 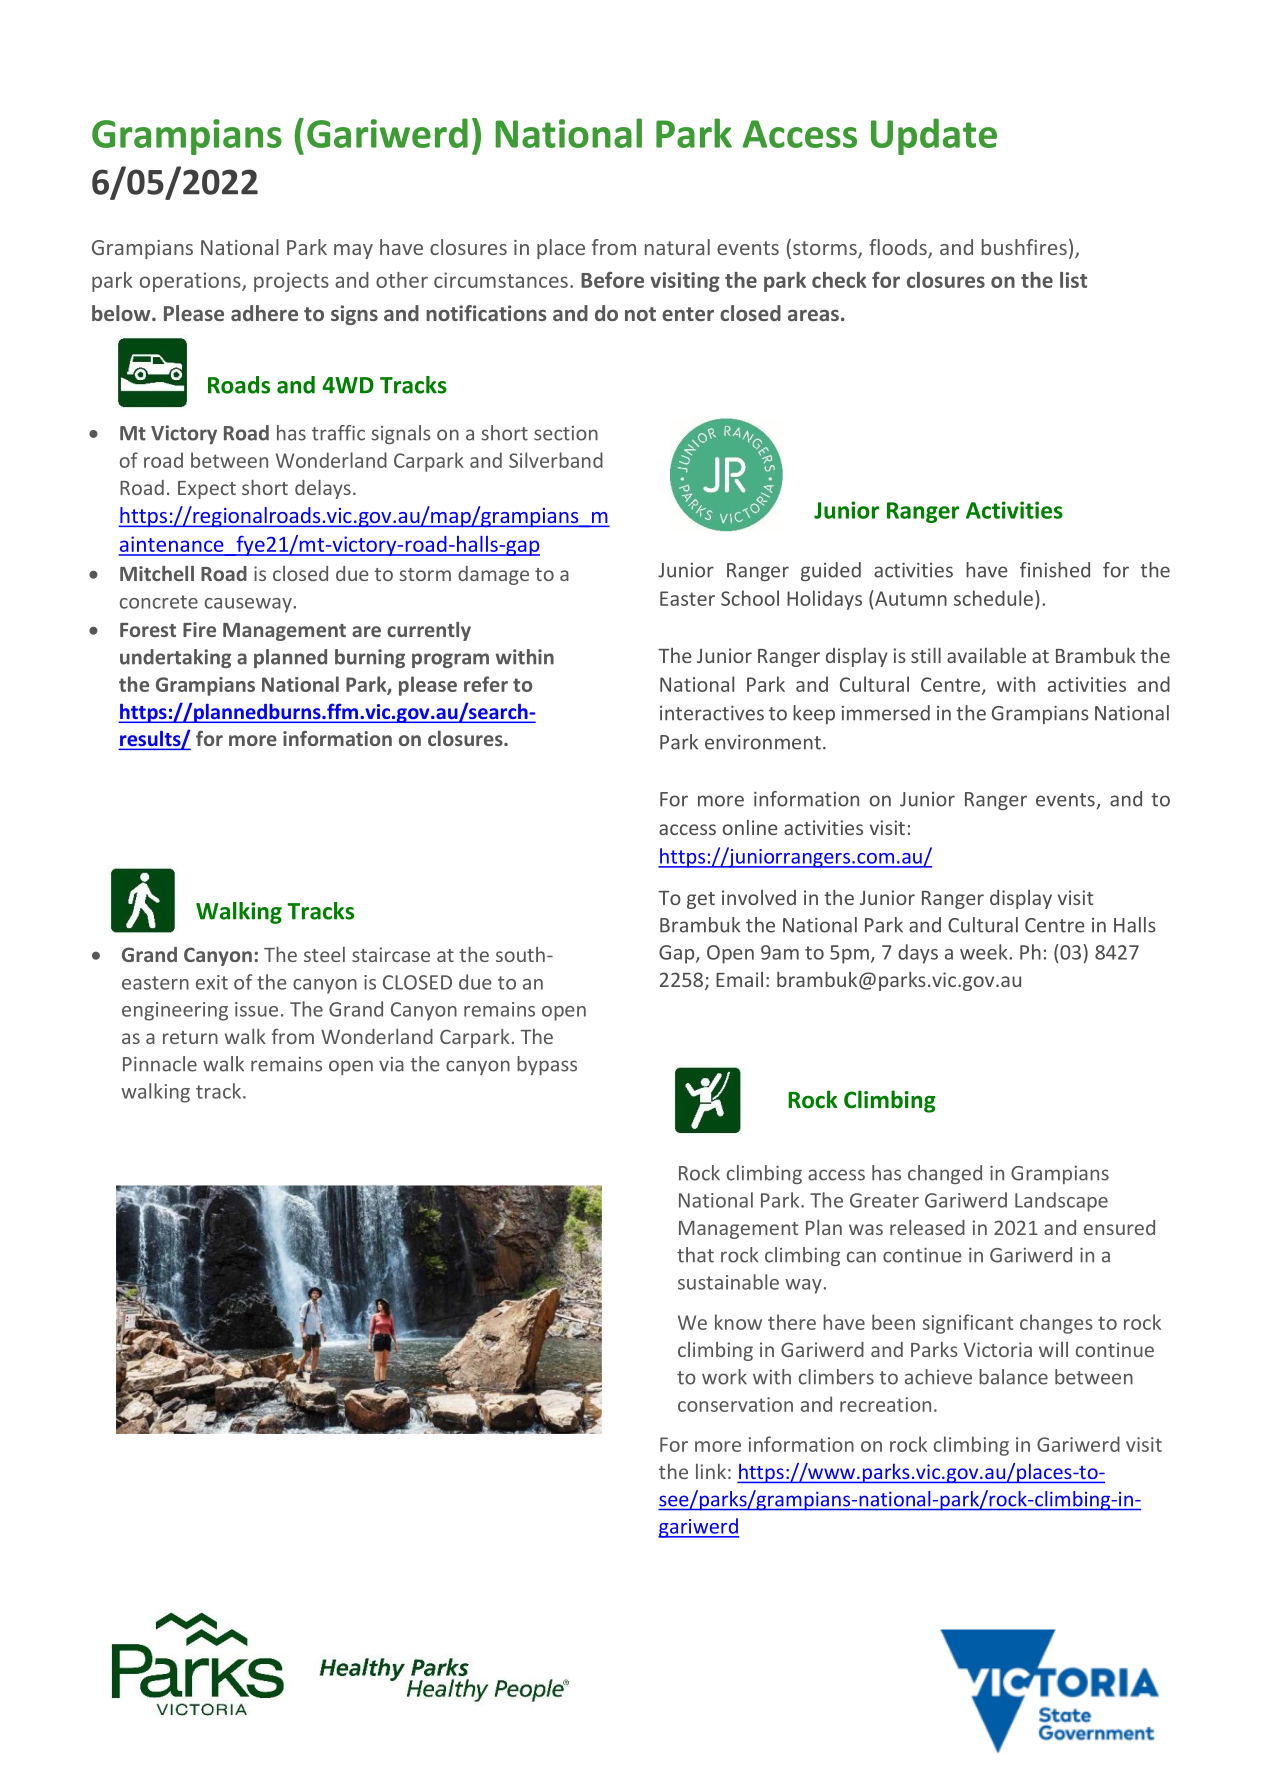 I want to click on natural, so click(x=677, y=247).
